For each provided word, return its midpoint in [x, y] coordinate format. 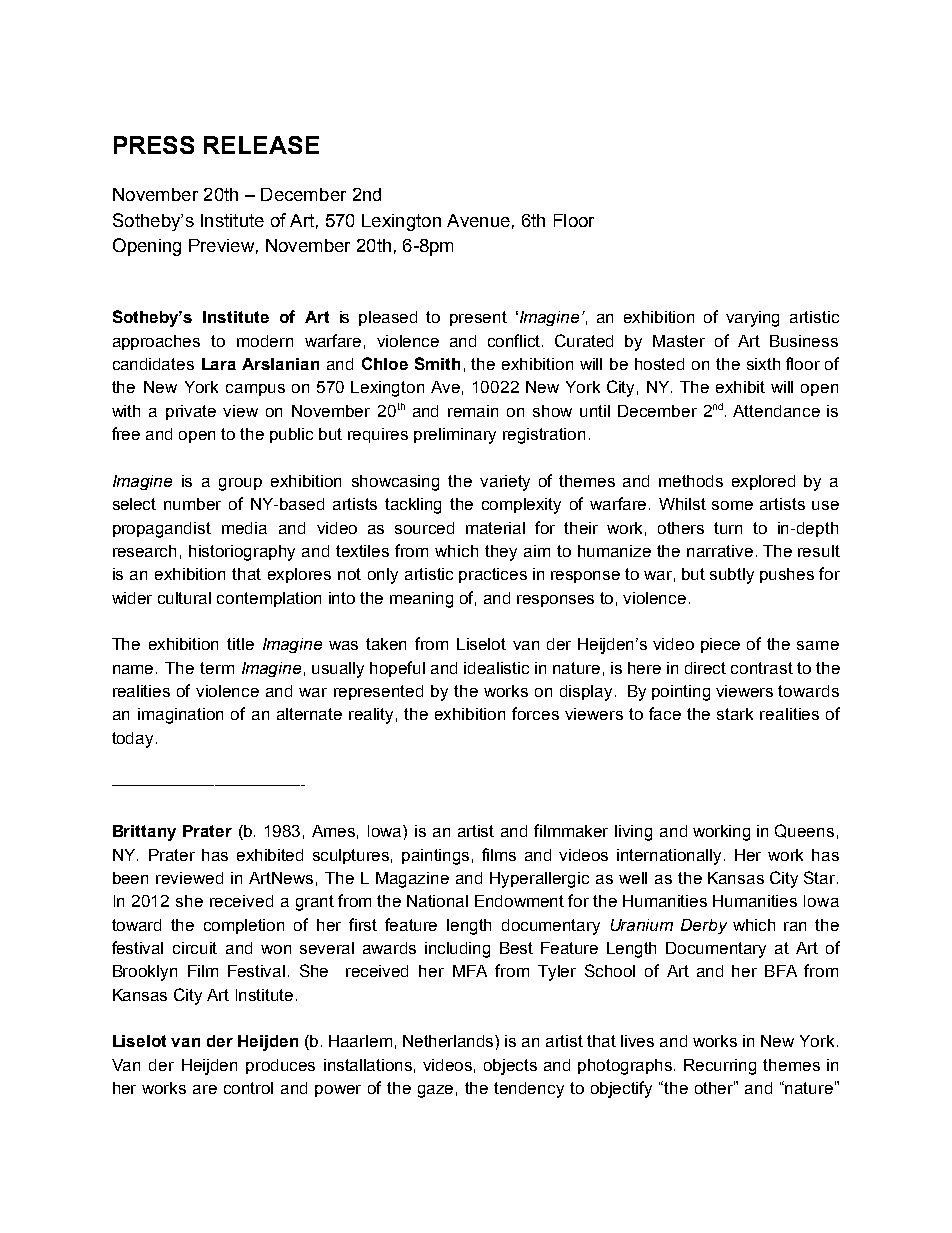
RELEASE [261, 145]
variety [505, 483]
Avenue [478, 220]
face [665, 713]
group [240, 484]
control [248, 1088]
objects [510, 1067]
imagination [180, 716]
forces [535, 713]
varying [752, 319]
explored [763, 482]
